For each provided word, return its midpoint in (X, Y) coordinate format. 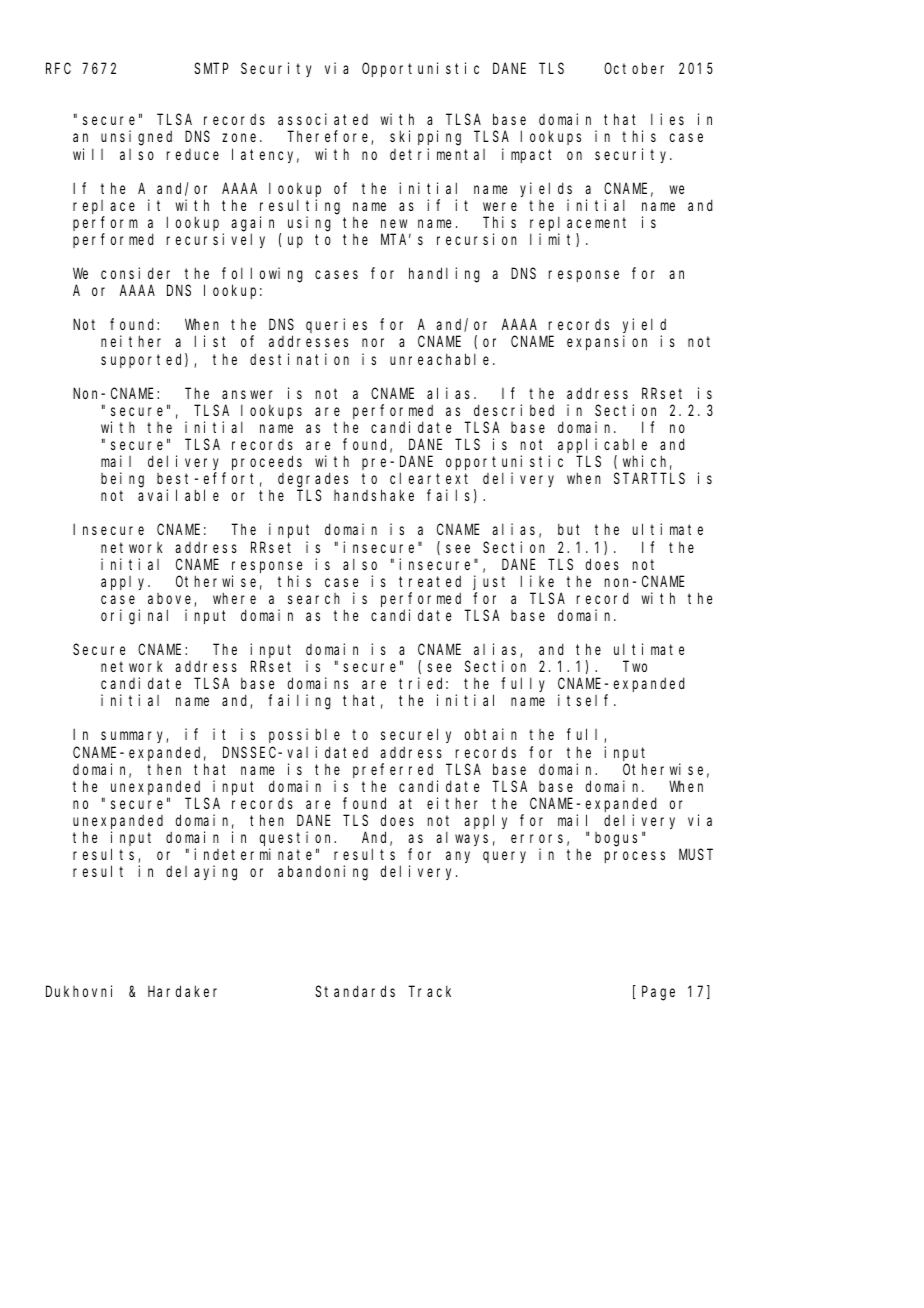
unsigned (136, 138)
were (500, 206)
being (122, 480)
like (537, 581)
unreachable (442, 359)
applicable (602, 445)
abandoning (323, 873)
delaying (201, 873)
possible (304, 735)
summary (134, 737)
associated (323, 119)
